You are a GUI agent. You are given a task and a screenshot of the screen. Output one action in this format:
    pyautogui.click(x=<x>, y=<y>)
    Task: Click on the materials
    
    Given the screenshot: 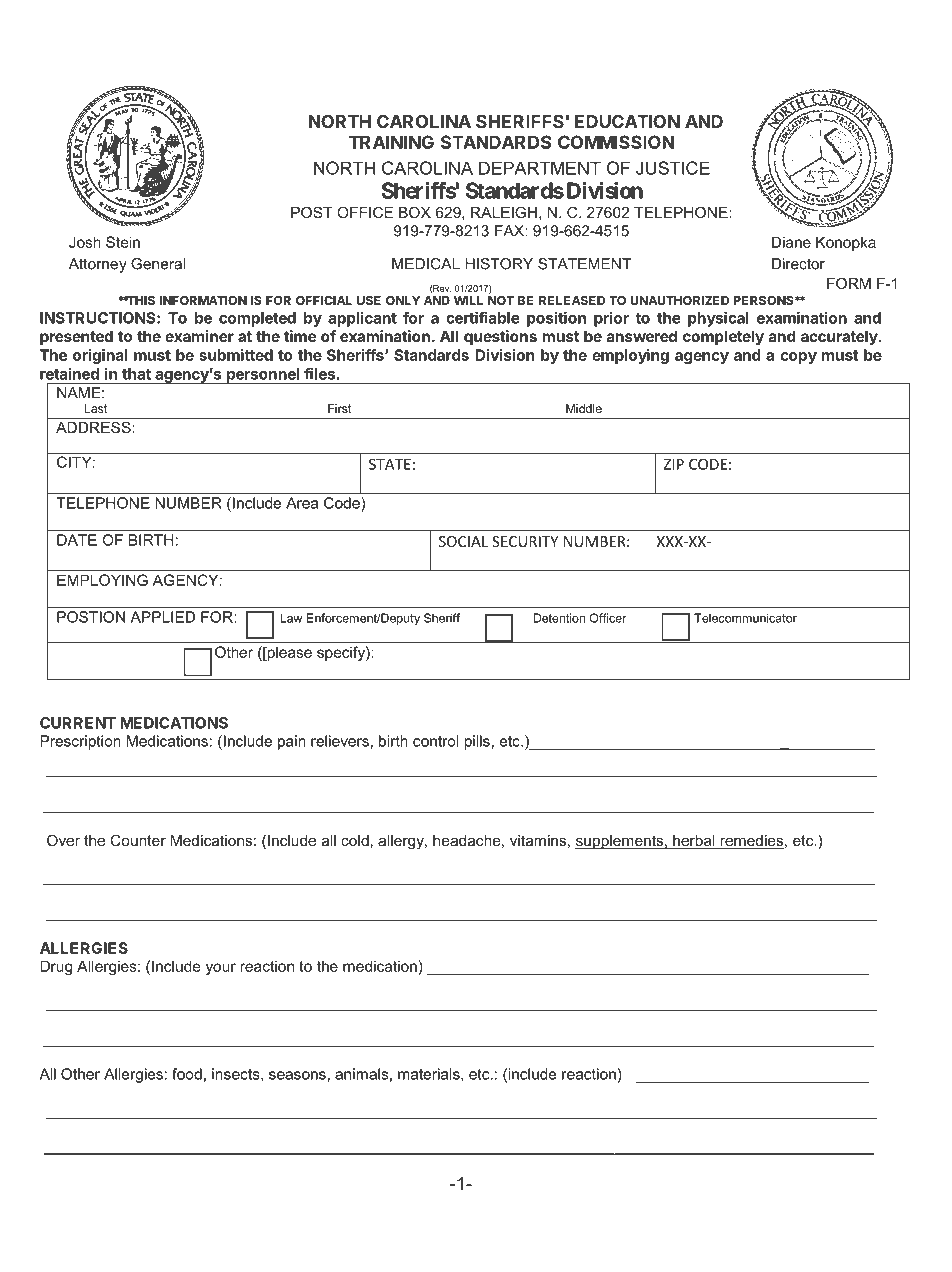 What is the action you would take?
    pyautogui.click(x=430, y=1075)
